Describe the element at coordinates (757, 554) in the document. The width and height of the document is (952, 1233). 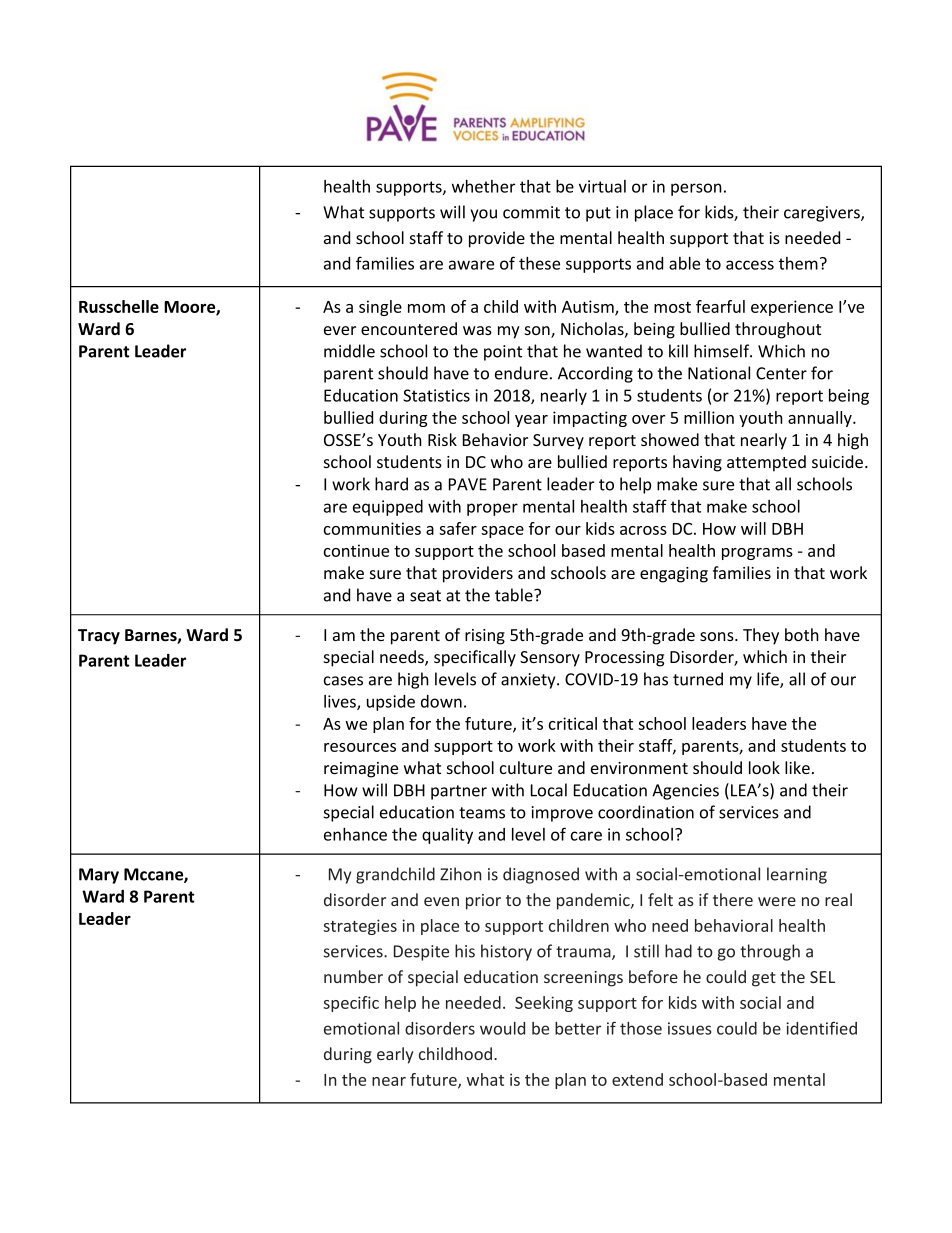
I see `programs` at that location.
